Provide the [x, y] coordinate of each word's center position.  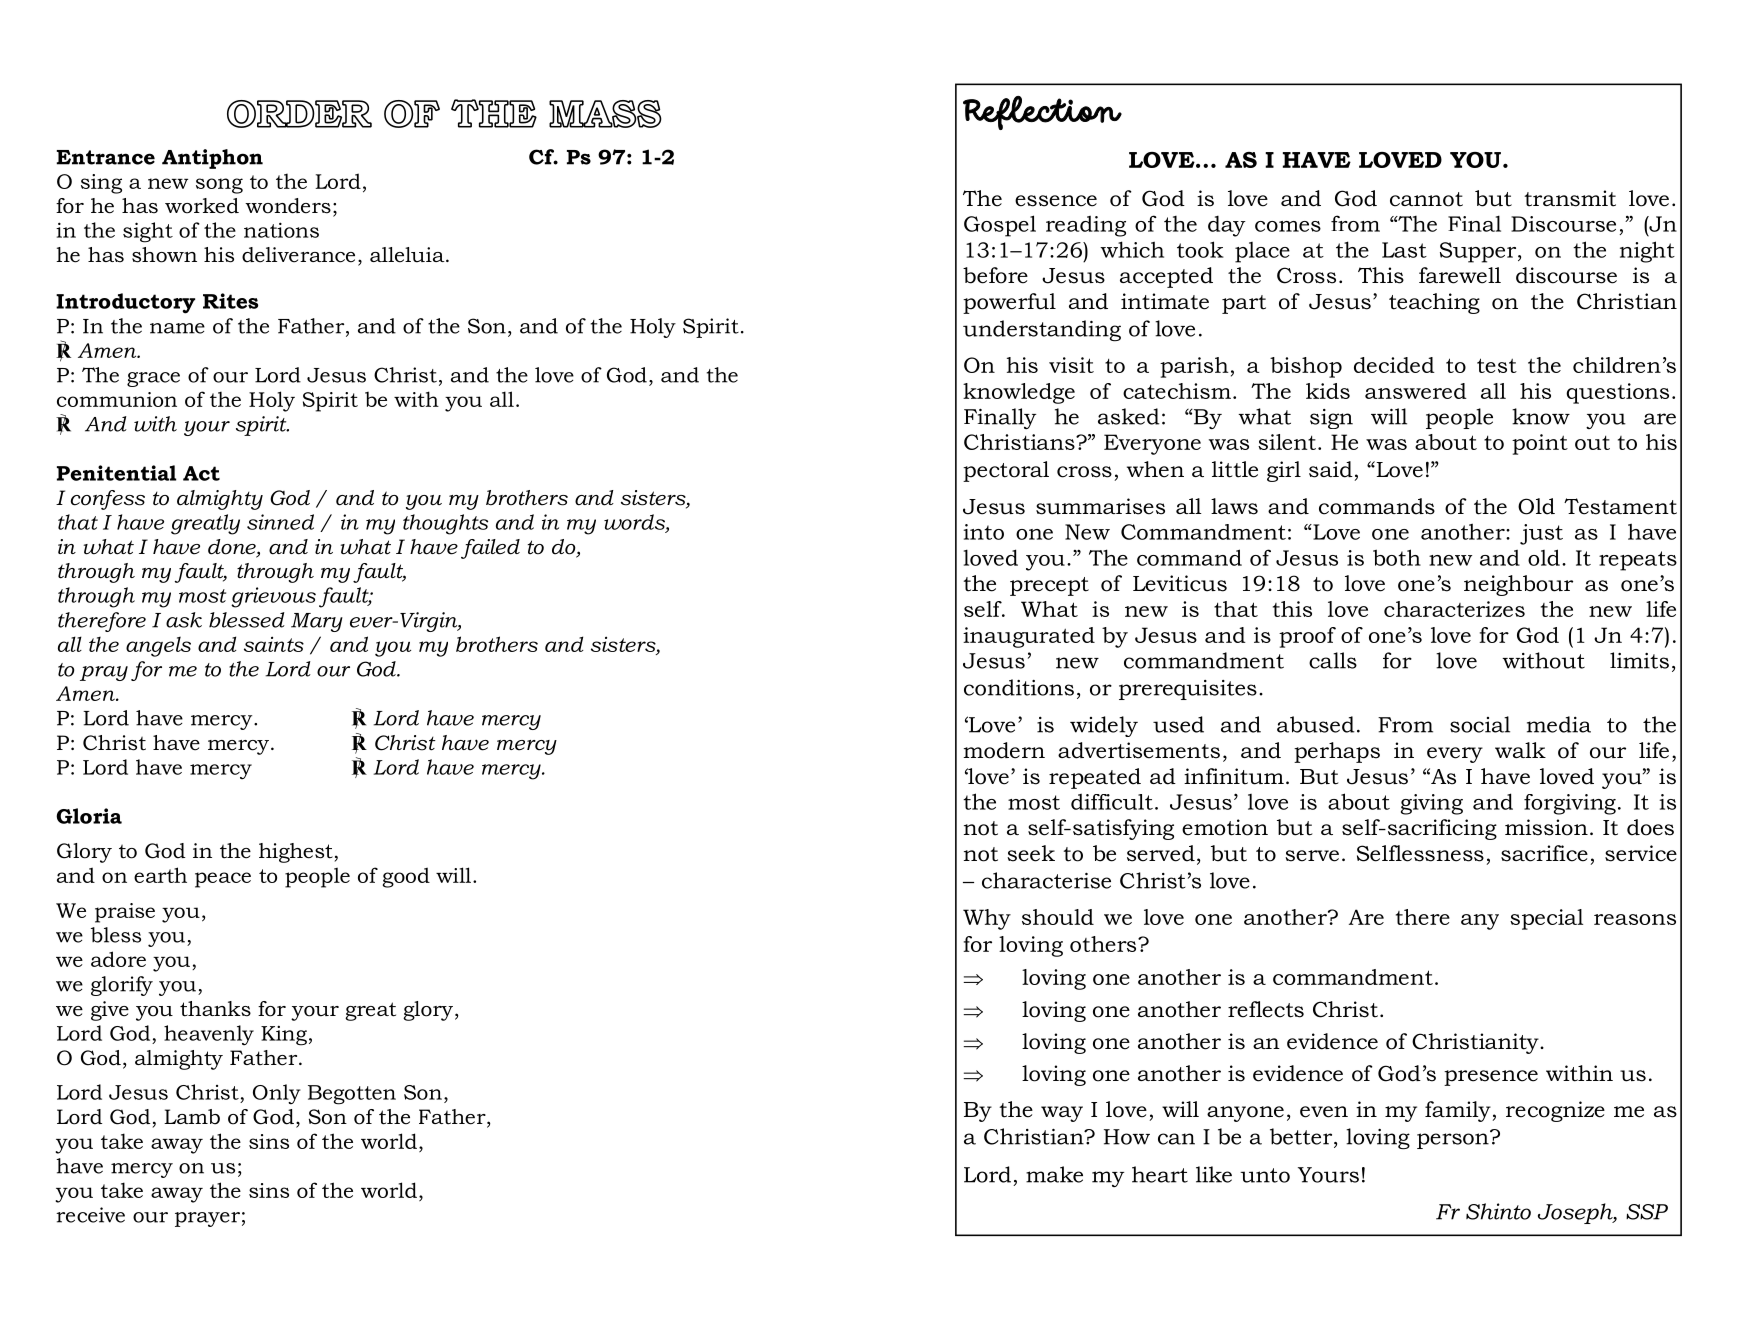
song [219, 186]
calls [1333, 660]
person [1454, 1140]
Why [987, 919]
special [1546, 919]
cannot [1426, 199]
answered [1416, 391]
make [1054, 1174]
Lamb [192, 1117]
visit [1071, 365]
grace [153, 379]
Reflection [1042, 113]
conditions [1019, 687]
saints [274, 644]
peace [223, 880]
